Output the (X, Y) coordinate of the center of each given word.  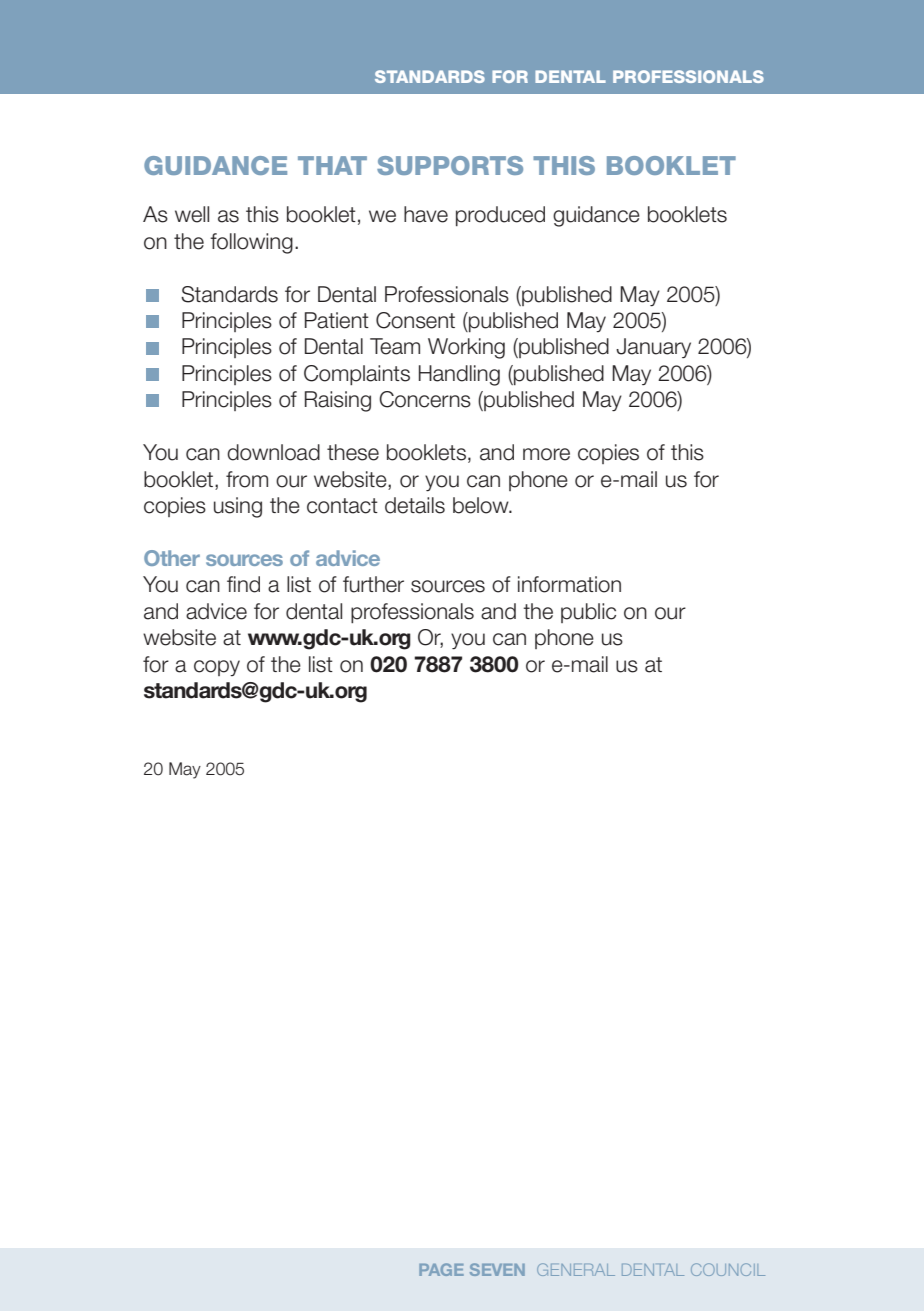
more (546, 454)
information (569, 584)
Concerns (425, 399)
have (426, 214)
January (653, 348)
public (588, 613)
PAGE (441, 1269)
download (273, 452)
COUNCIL (728, 1269)
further (373, 584)
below (482, 505)
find (243, 584)
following (251, 243)
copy (217, 668)
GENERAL (576, 1269)
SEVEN (497, 1269)
